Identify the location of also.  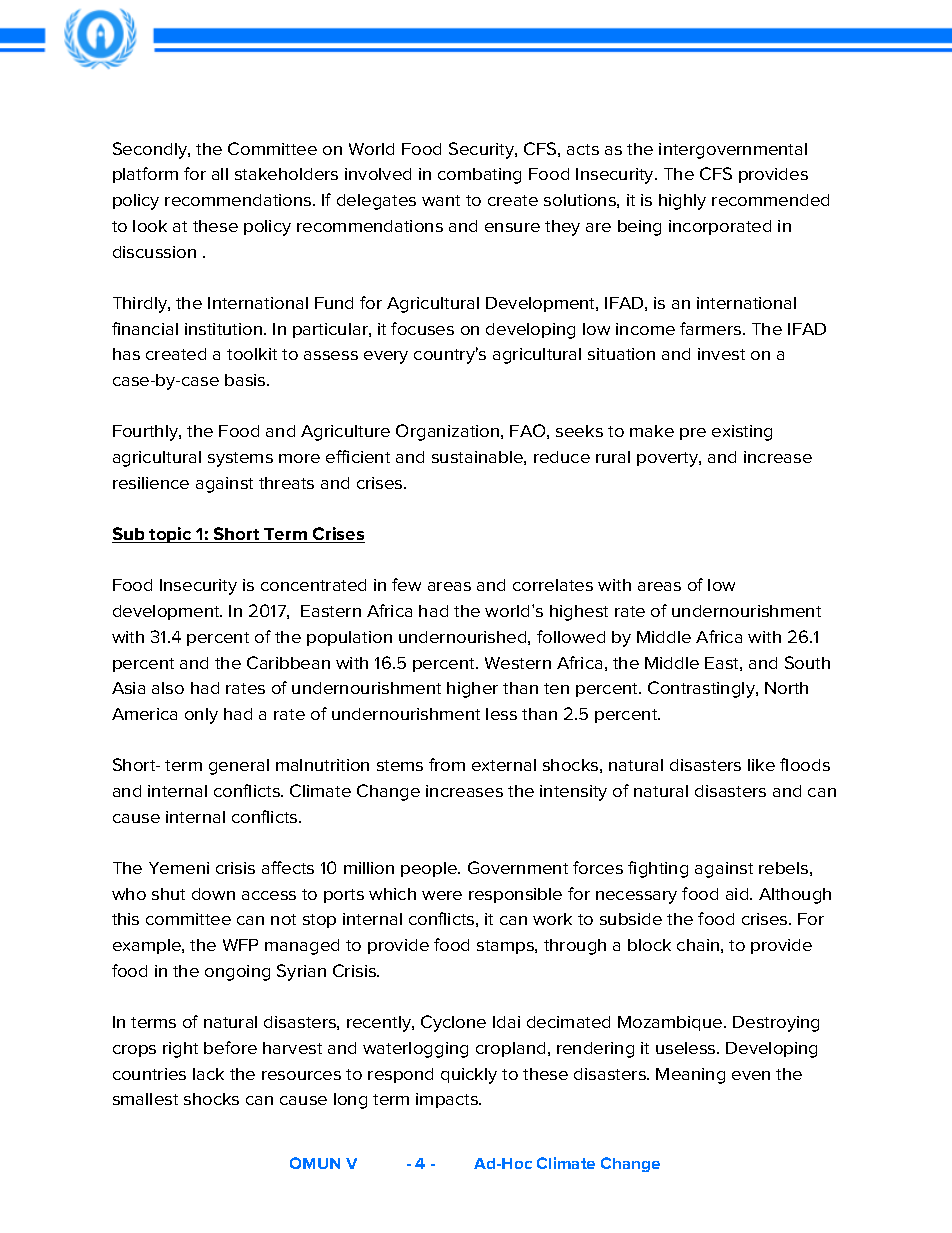
(168, 688).
